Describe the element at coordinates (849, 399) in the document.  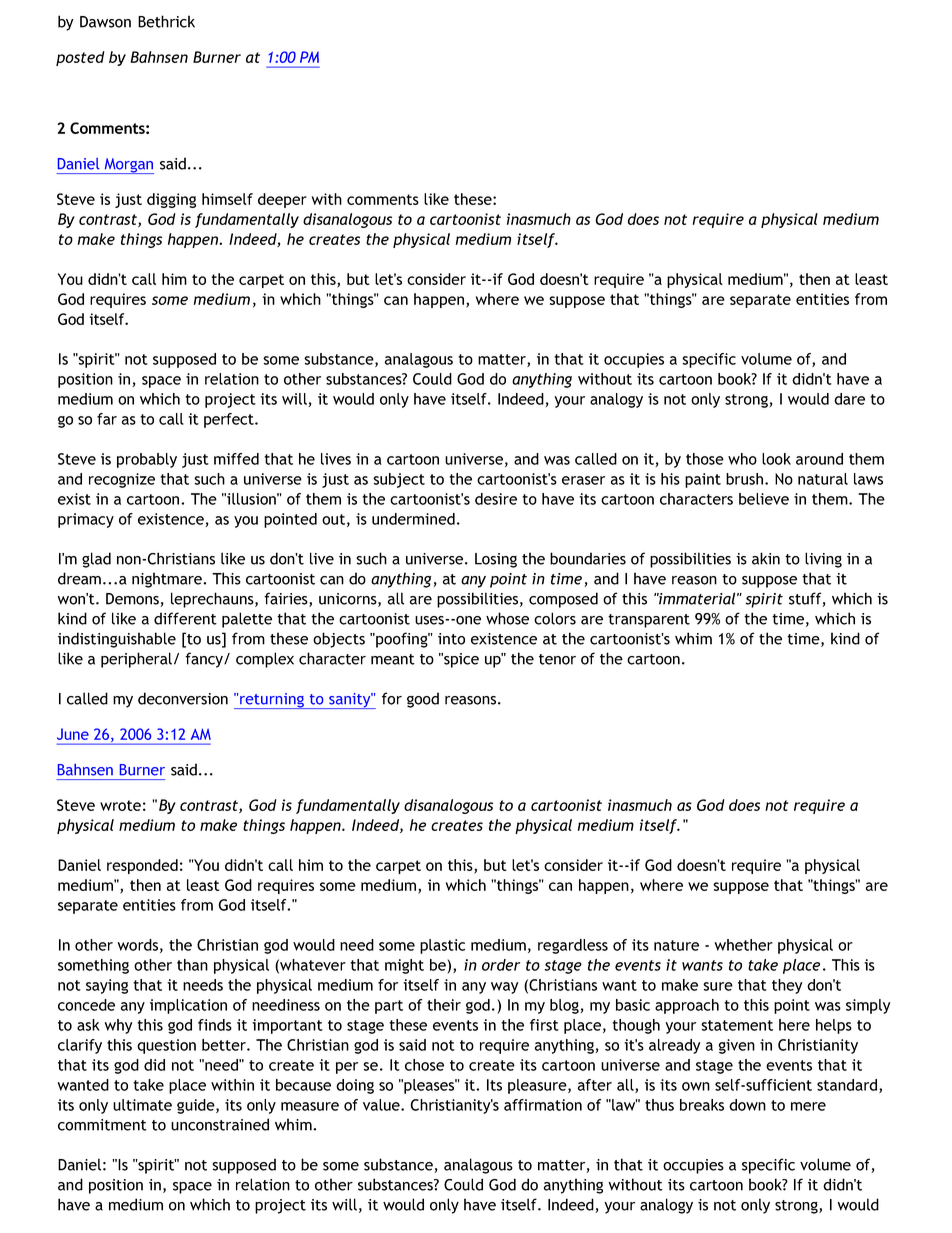
I see `dare` at that location.
